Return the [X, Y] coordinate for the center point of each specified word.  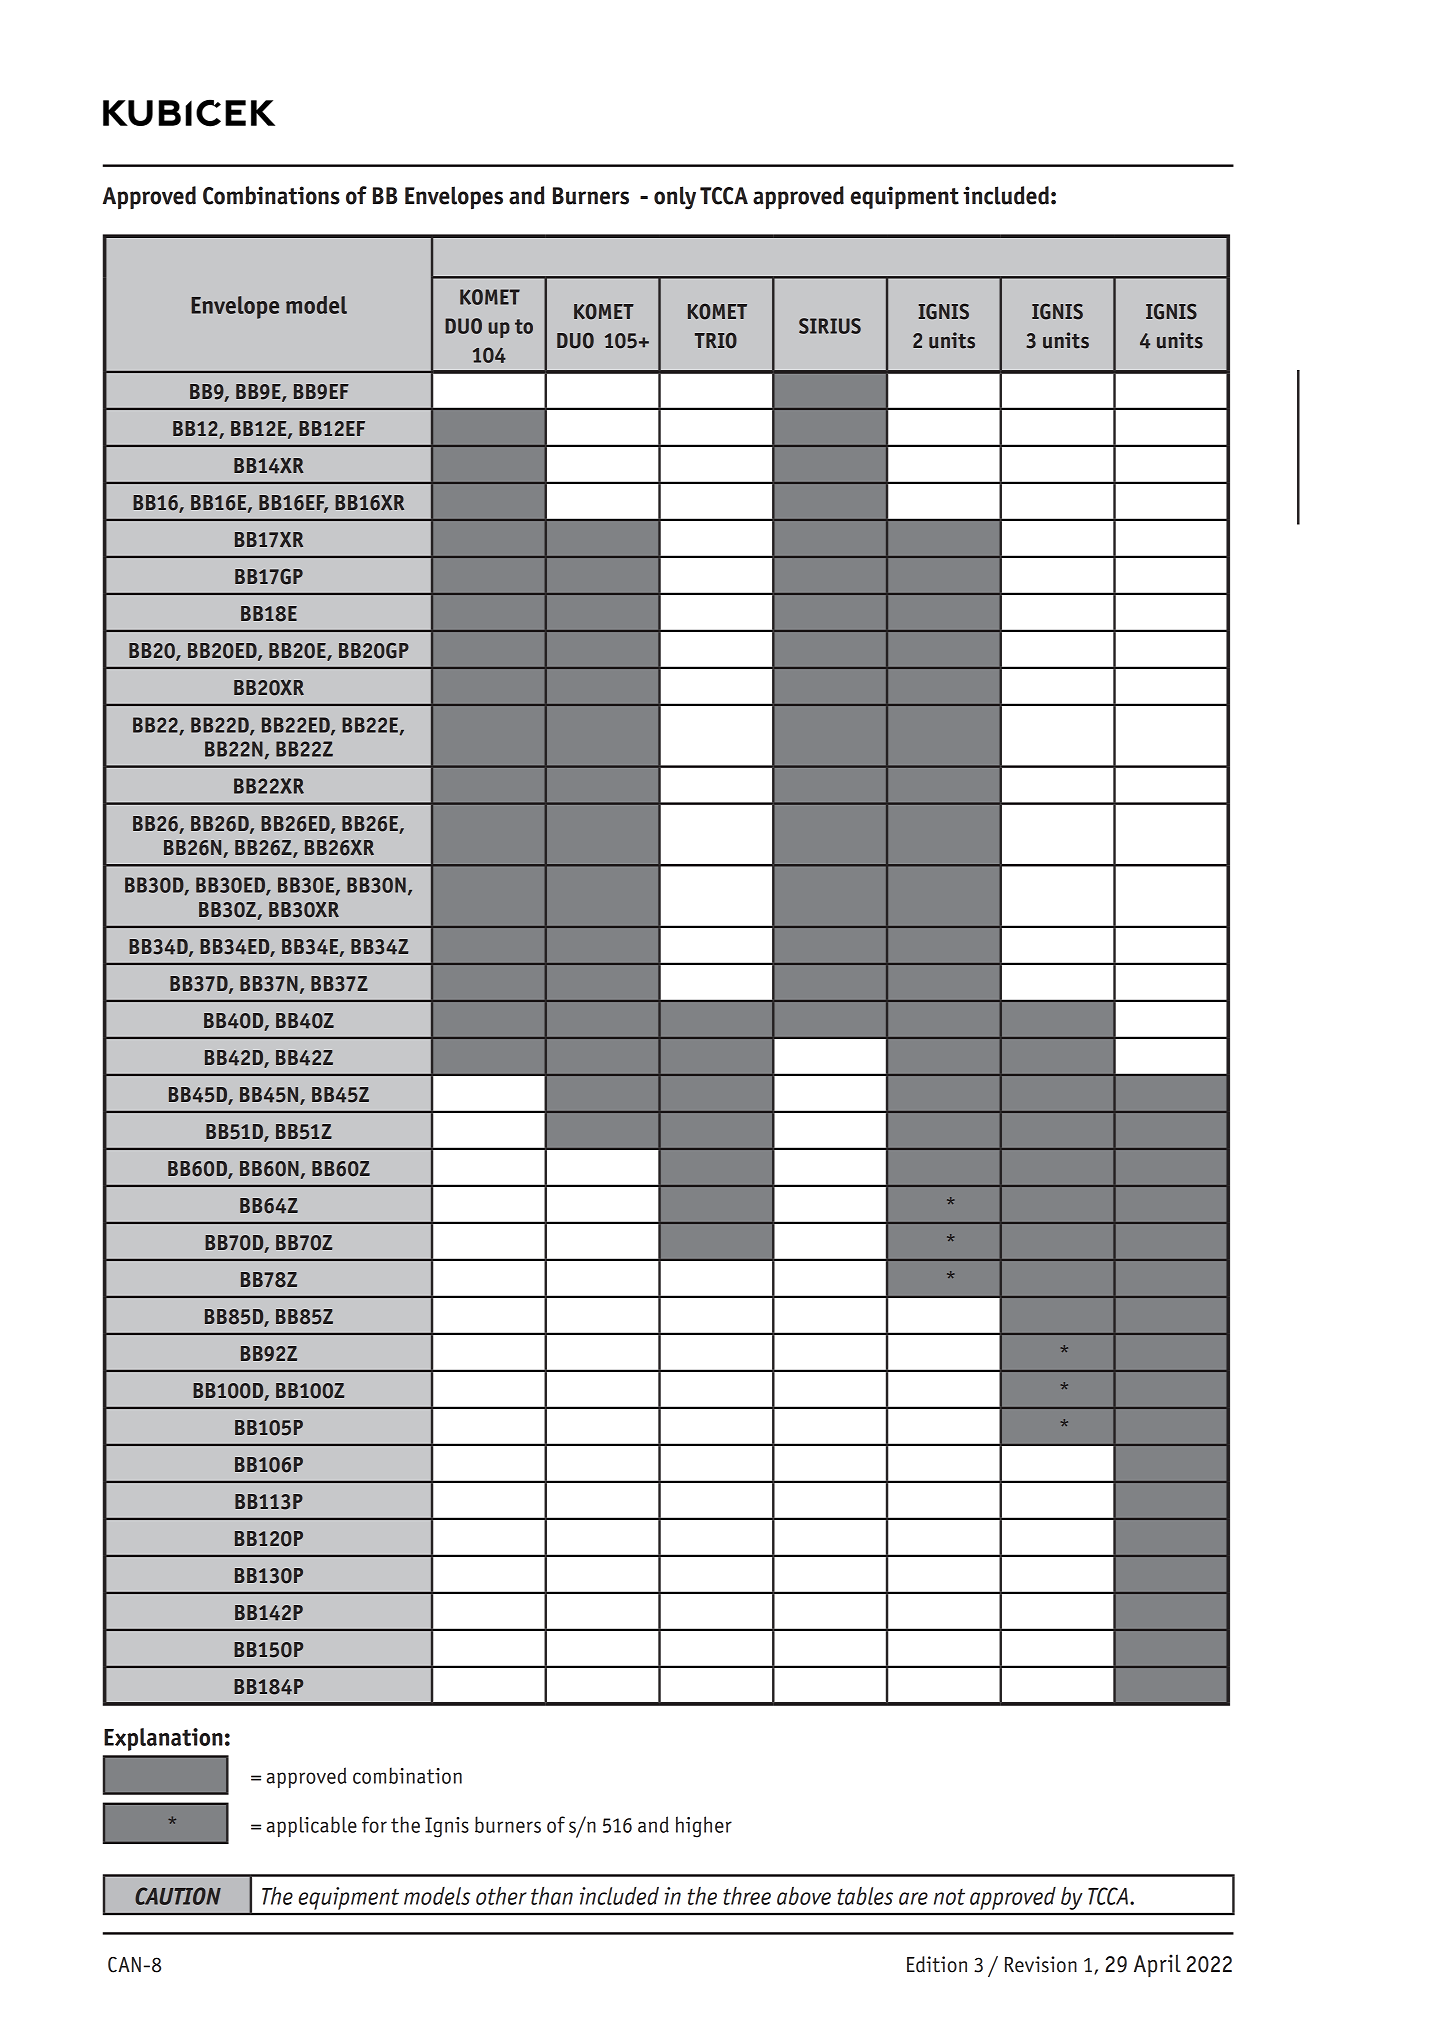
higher [704, 1827]
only [675, 198]
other [501, 1896]
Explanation [163, 1739]
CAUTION [178, 1896]
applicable [312, 1826]
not [949, 1897]
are [913, 1898]
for [374, 1824]
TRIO [716, 341]
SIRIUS [830, 326]
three [747, 1896]
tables [865, 1896]
